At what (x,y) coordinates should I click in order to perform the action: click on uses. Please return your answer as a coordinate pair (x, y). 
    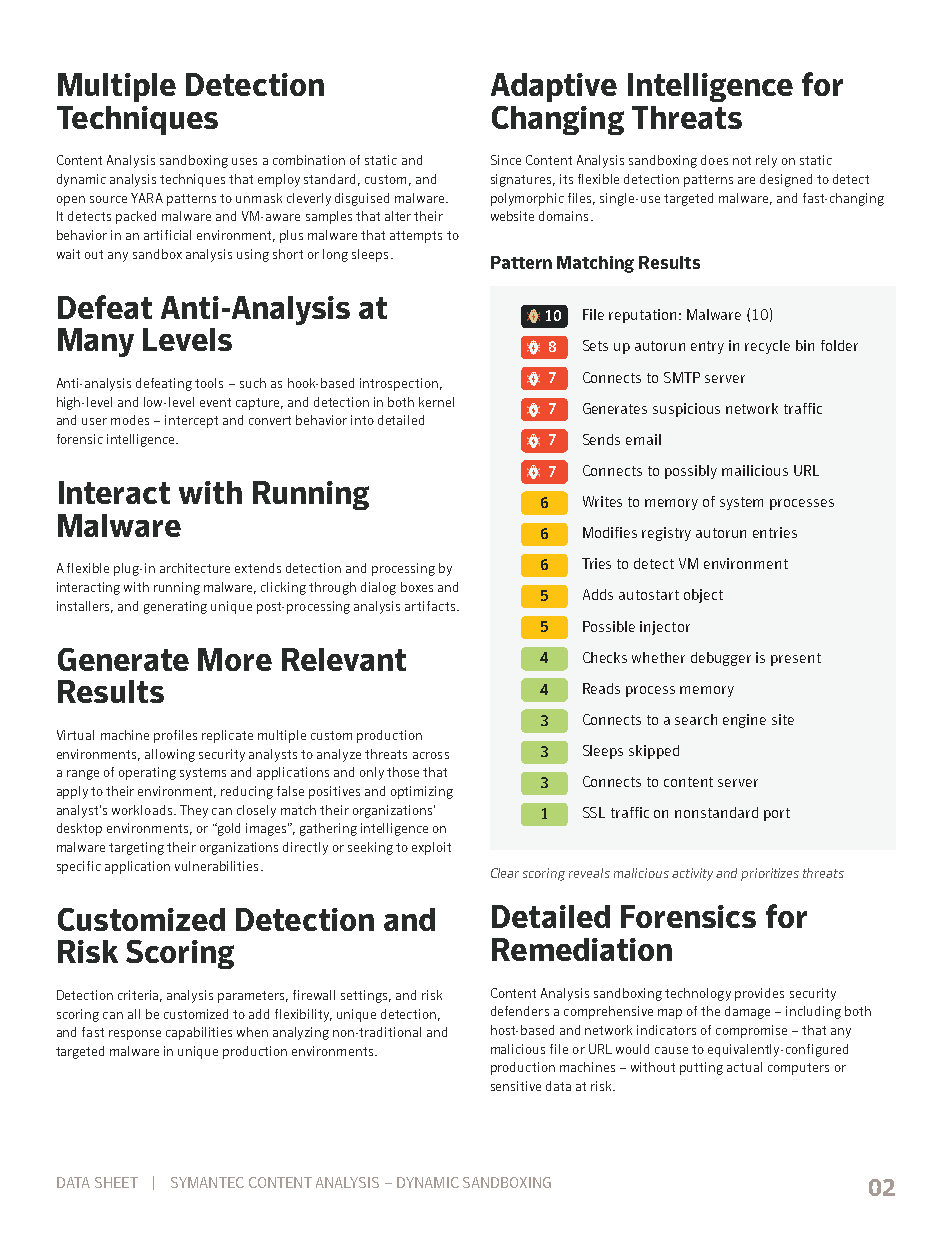
    Looking at the image, I should click on (244, 161).
